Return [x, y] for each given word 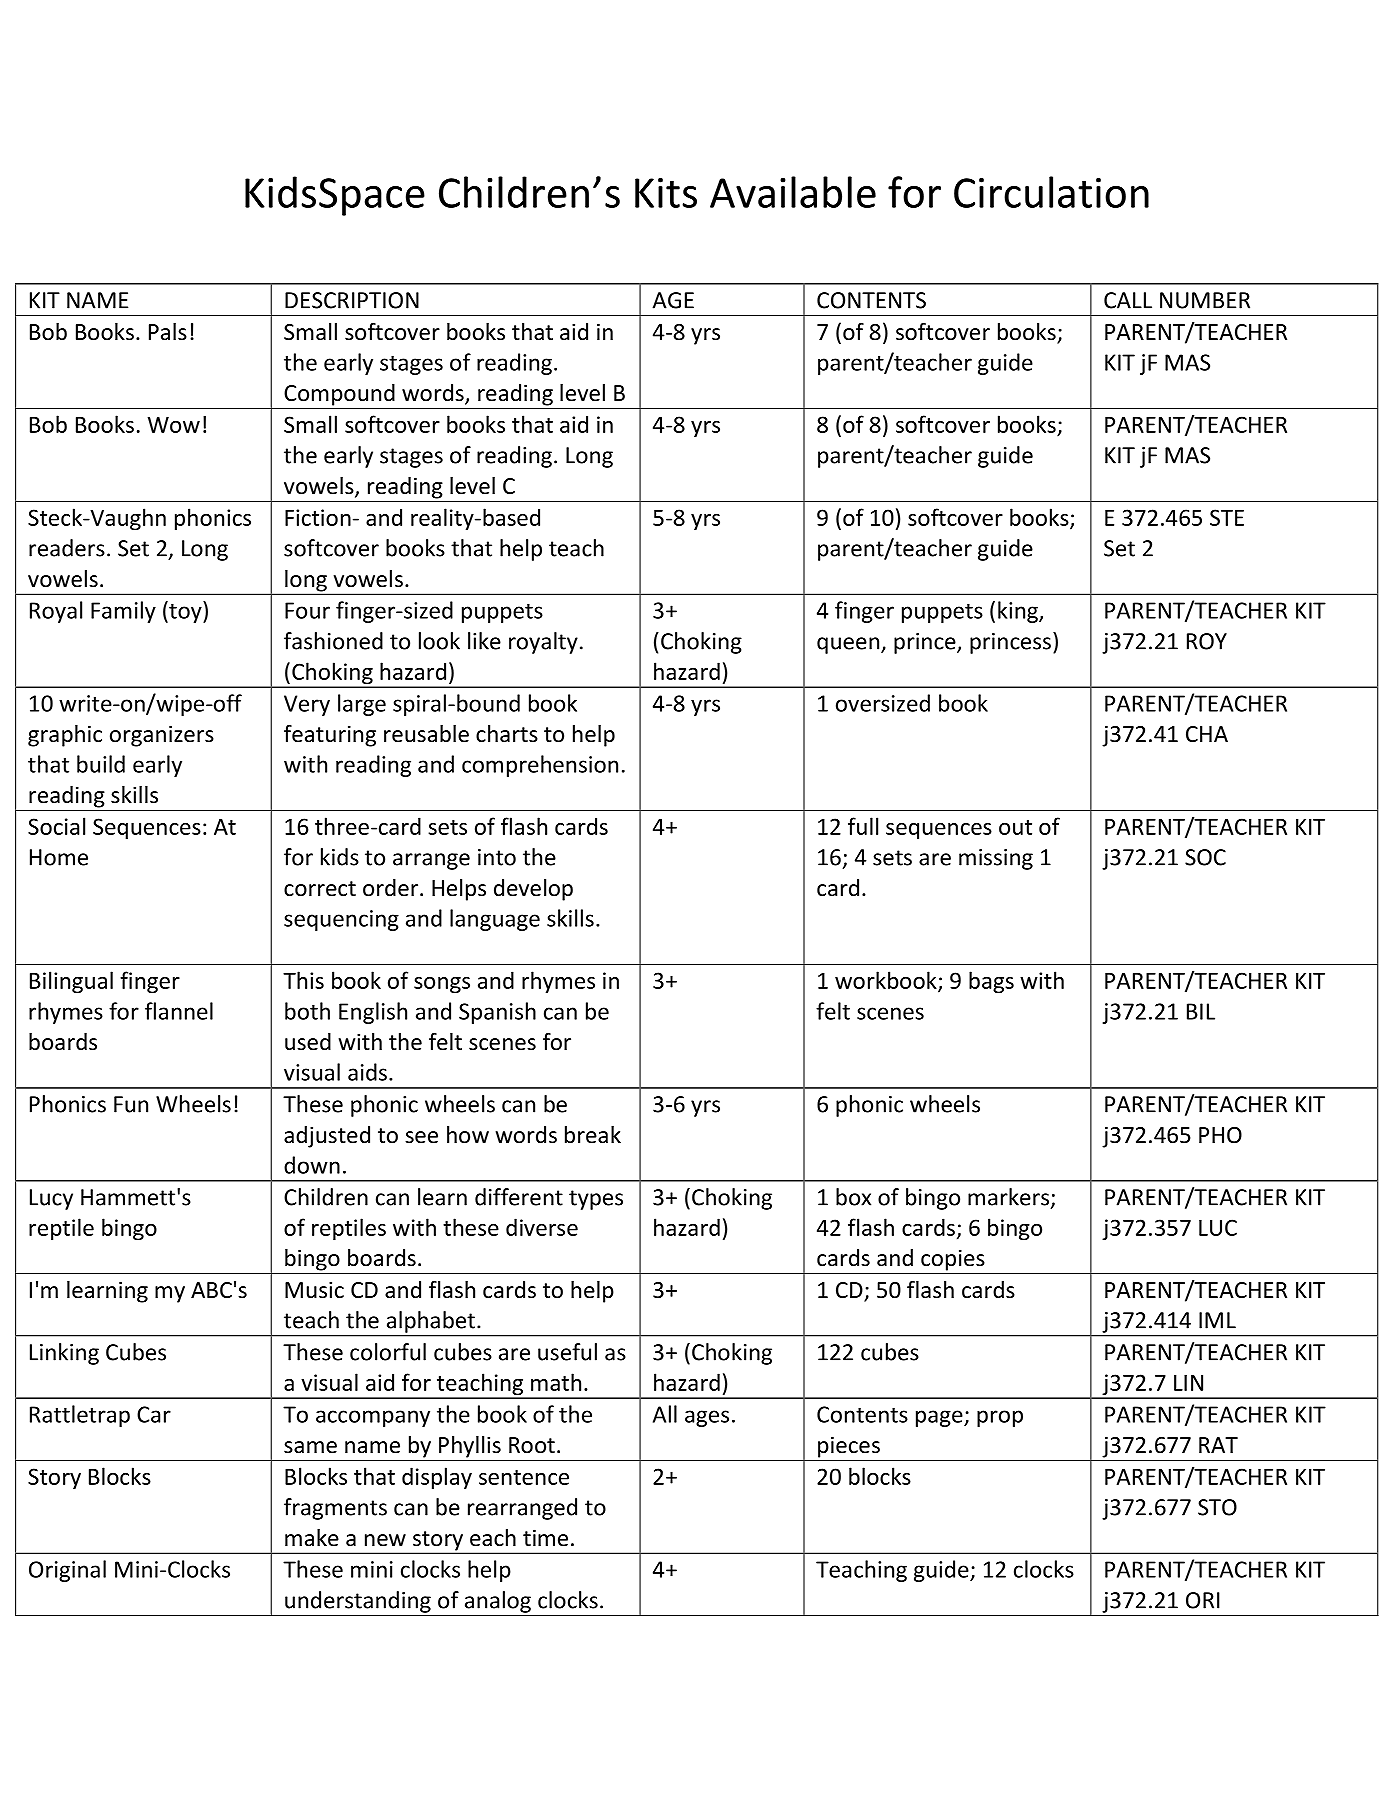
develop [533, 890]
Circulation [1051, 192]
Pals [168, 332]
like [484, 641]
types [596, 1200]
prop [1000, 1418]
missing [996, 859]
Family [123, 612]
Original [67, 1571]
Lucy [51, 1199]
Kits [666, 193]
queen [848, 645]
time [545, 1538]
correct [320, 889]
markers [1008, 1197]
